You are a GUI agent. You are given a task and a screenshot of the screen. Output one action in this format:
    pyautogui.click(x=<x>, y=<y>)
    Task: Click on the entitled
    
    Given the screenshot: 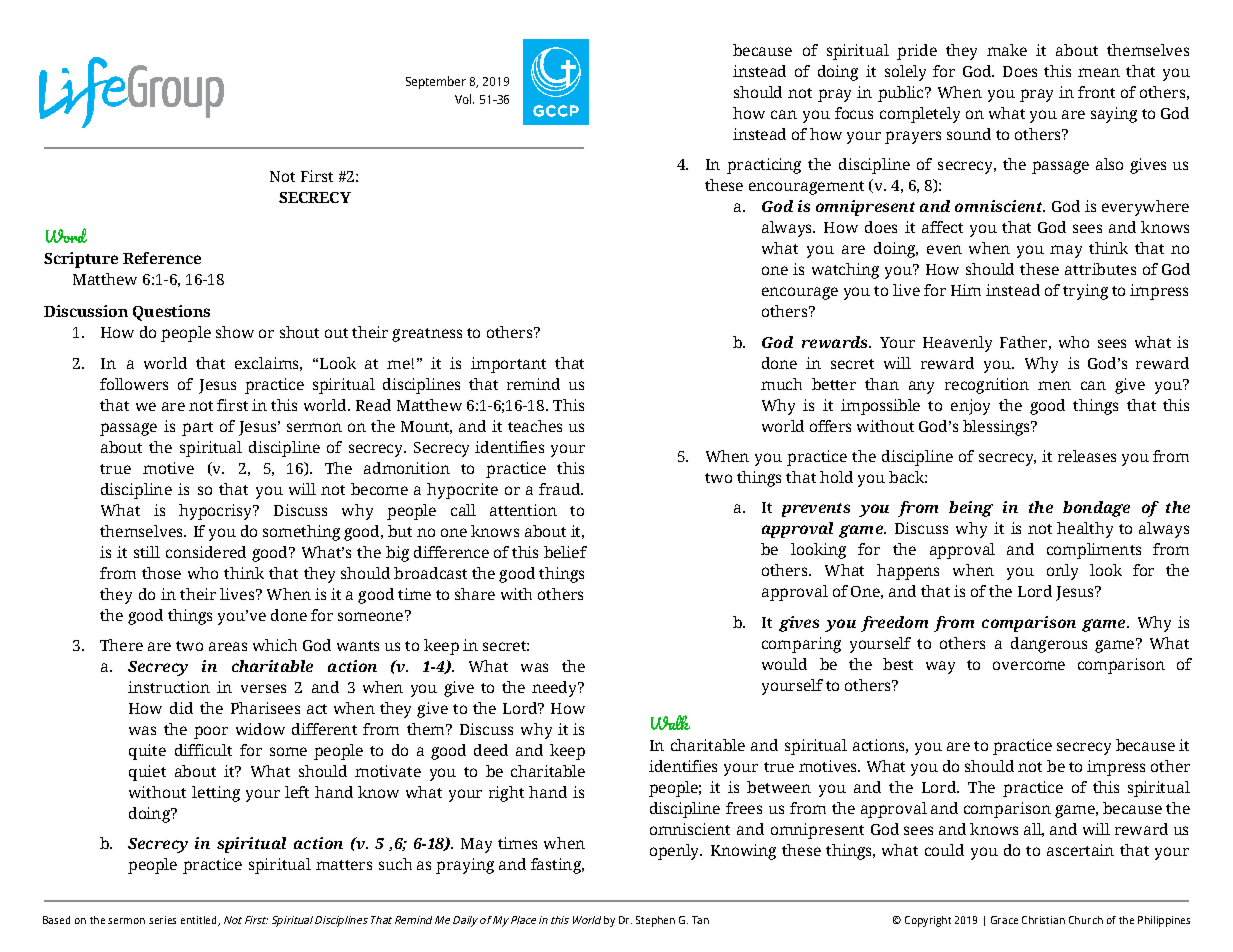 What is the action you would take?
    pyautogui.click(x=200, y=921)
